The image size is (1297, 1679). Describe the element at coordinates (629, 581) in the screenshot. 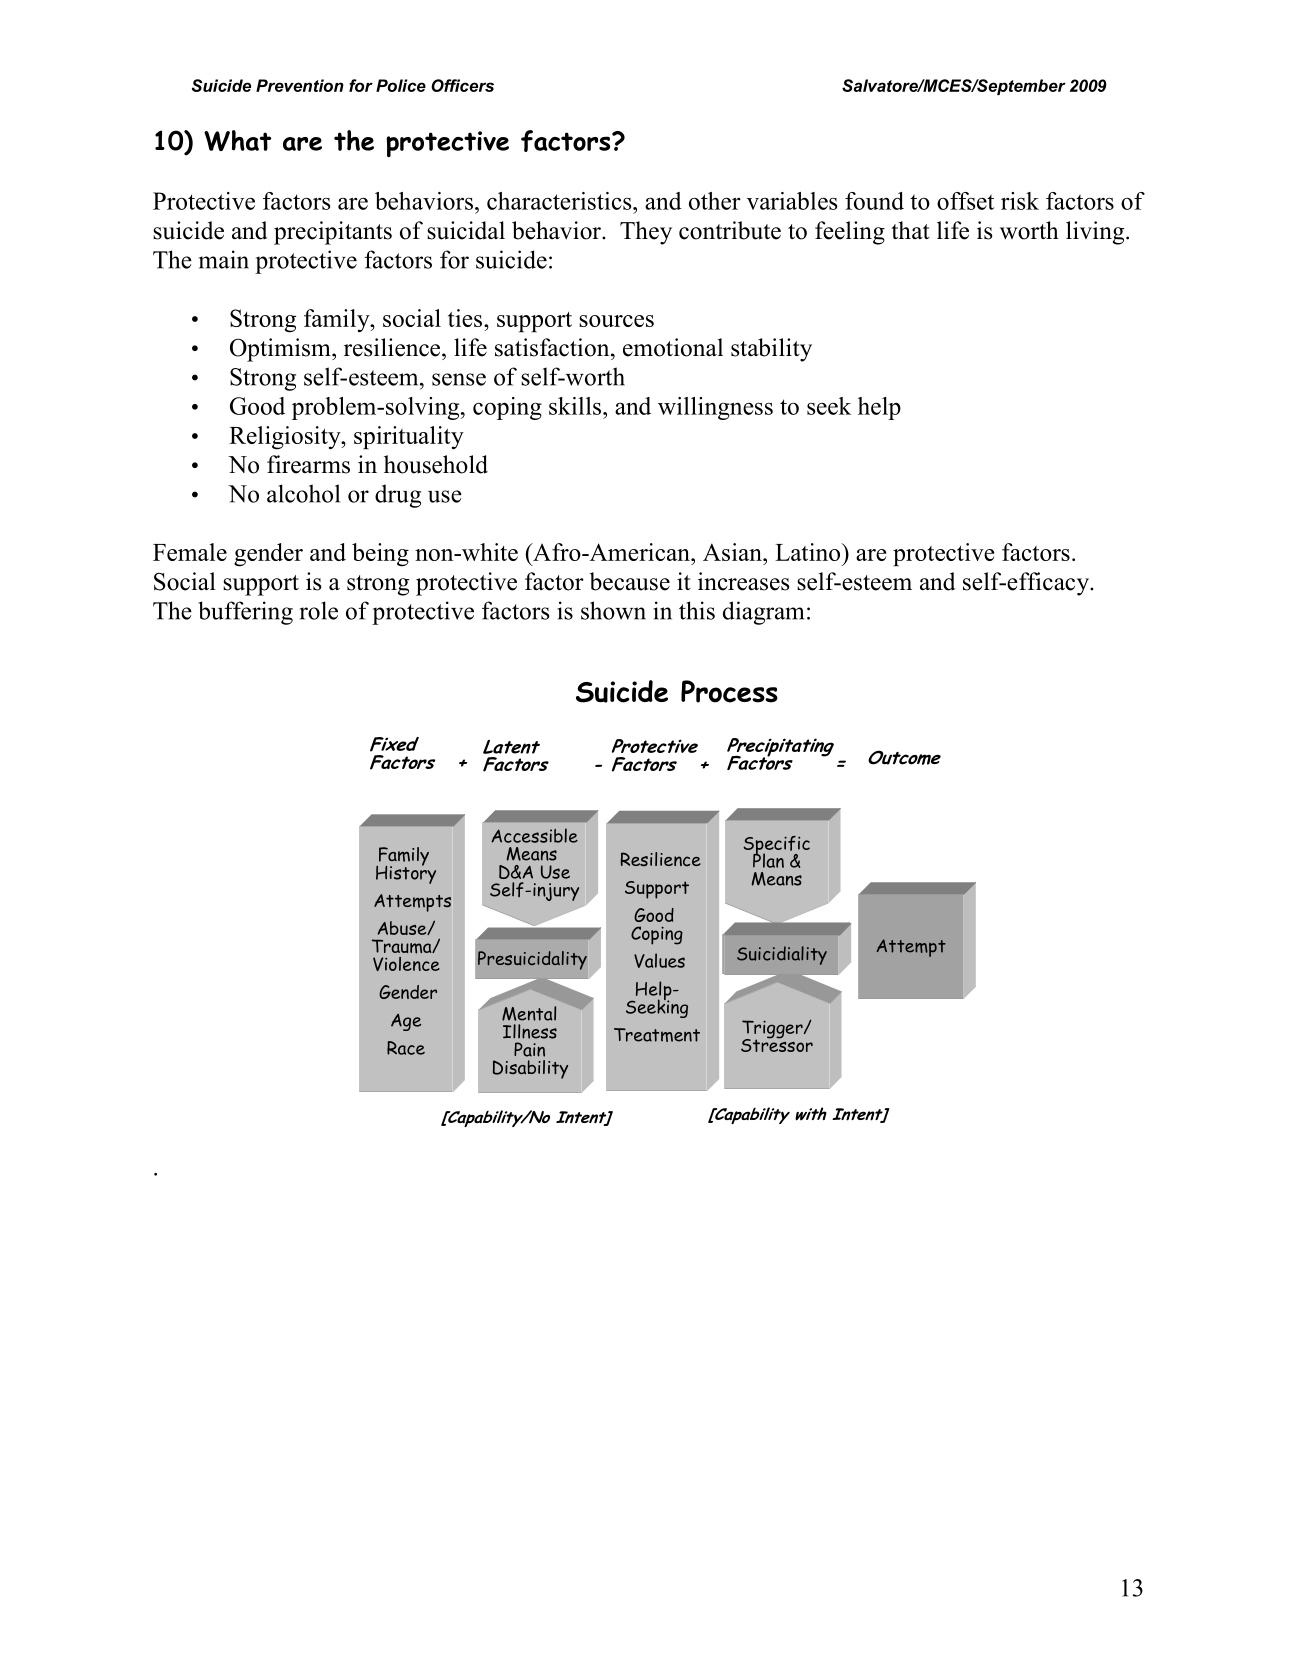

I see `because` at that location.
